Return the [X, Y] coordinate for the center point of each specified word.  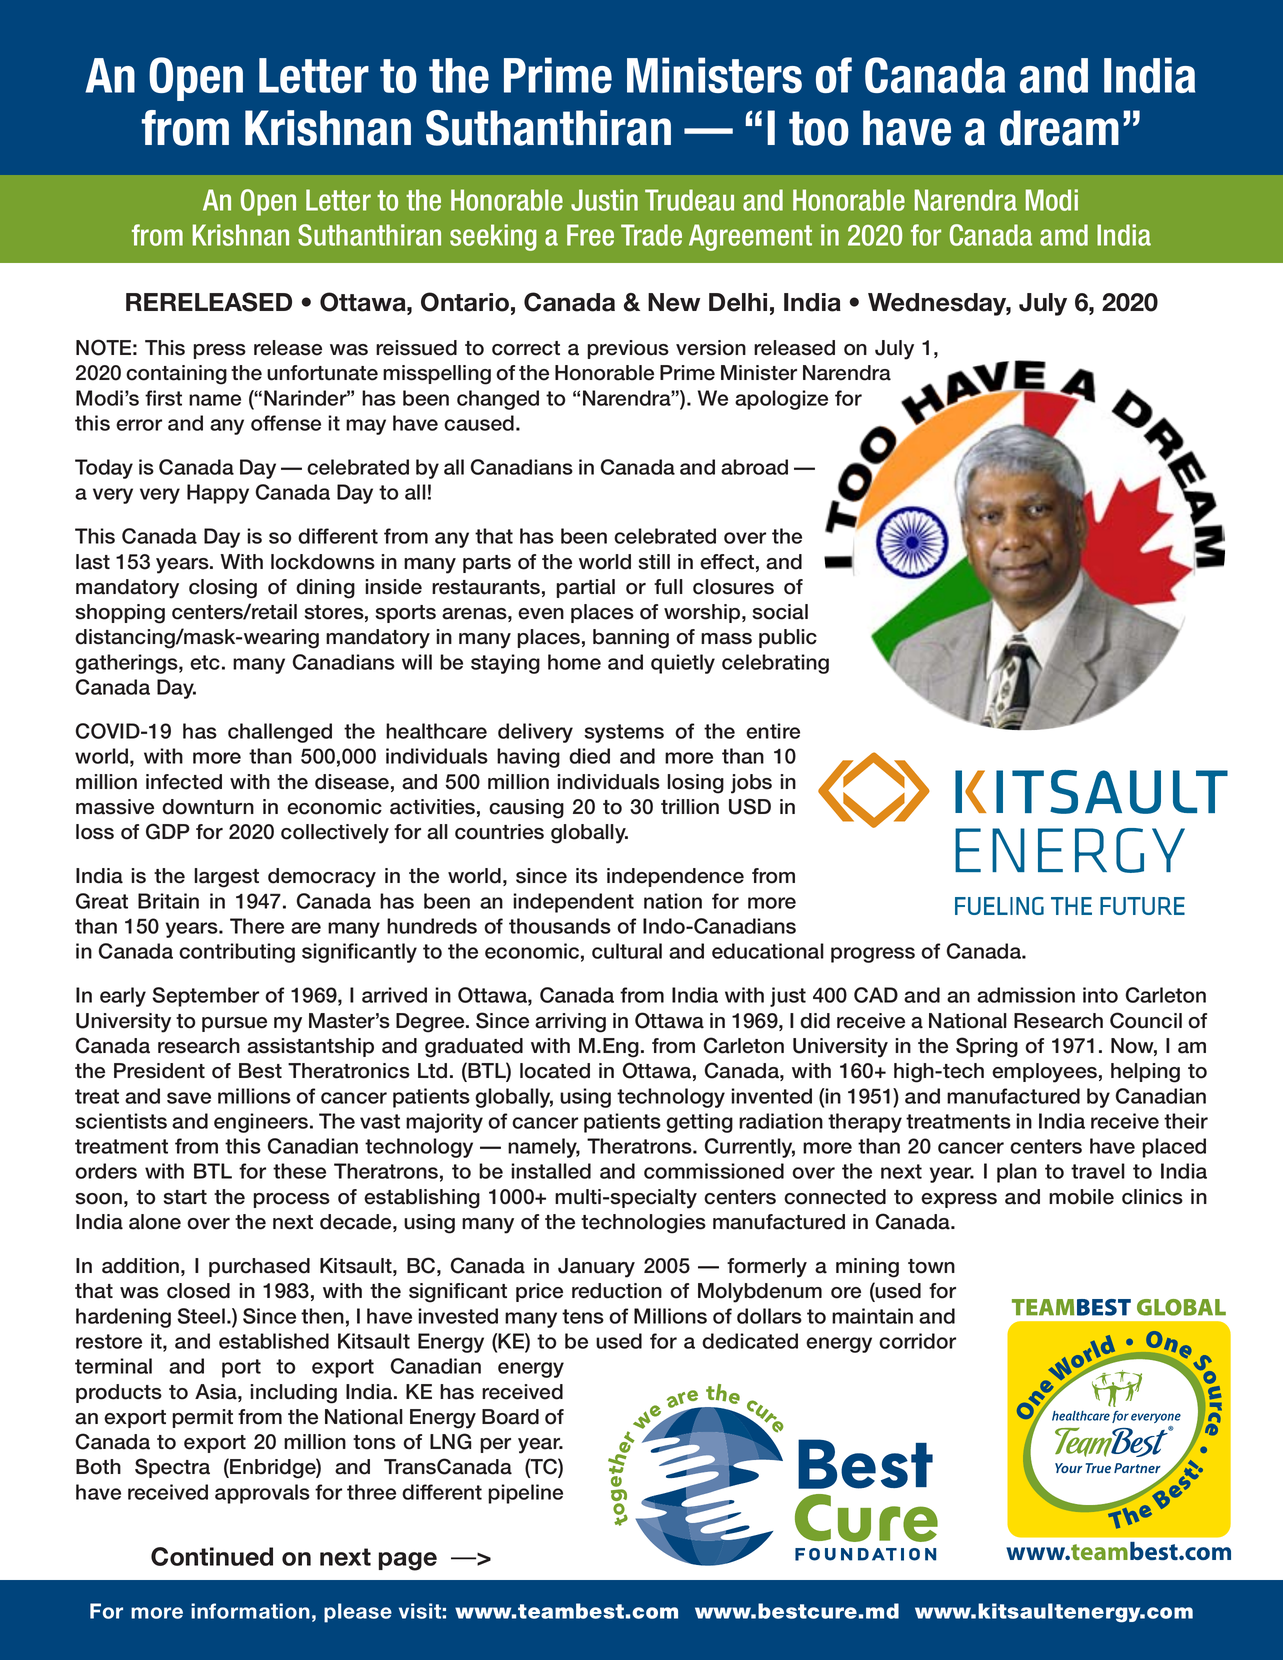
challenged [280, 733]
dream [1059, 128]
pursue [234, 1024]
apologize [781, 400]
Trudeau [689, 200]
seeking [493, 237]
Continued [212, 1556]
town [931, 1266]
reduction [617, 1291]
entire [773, 731]
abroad [754, 467]
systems [624, 733]
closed [198, 1291]
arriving [570, 1023]
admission [1026, 995]
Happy [218, 494]
